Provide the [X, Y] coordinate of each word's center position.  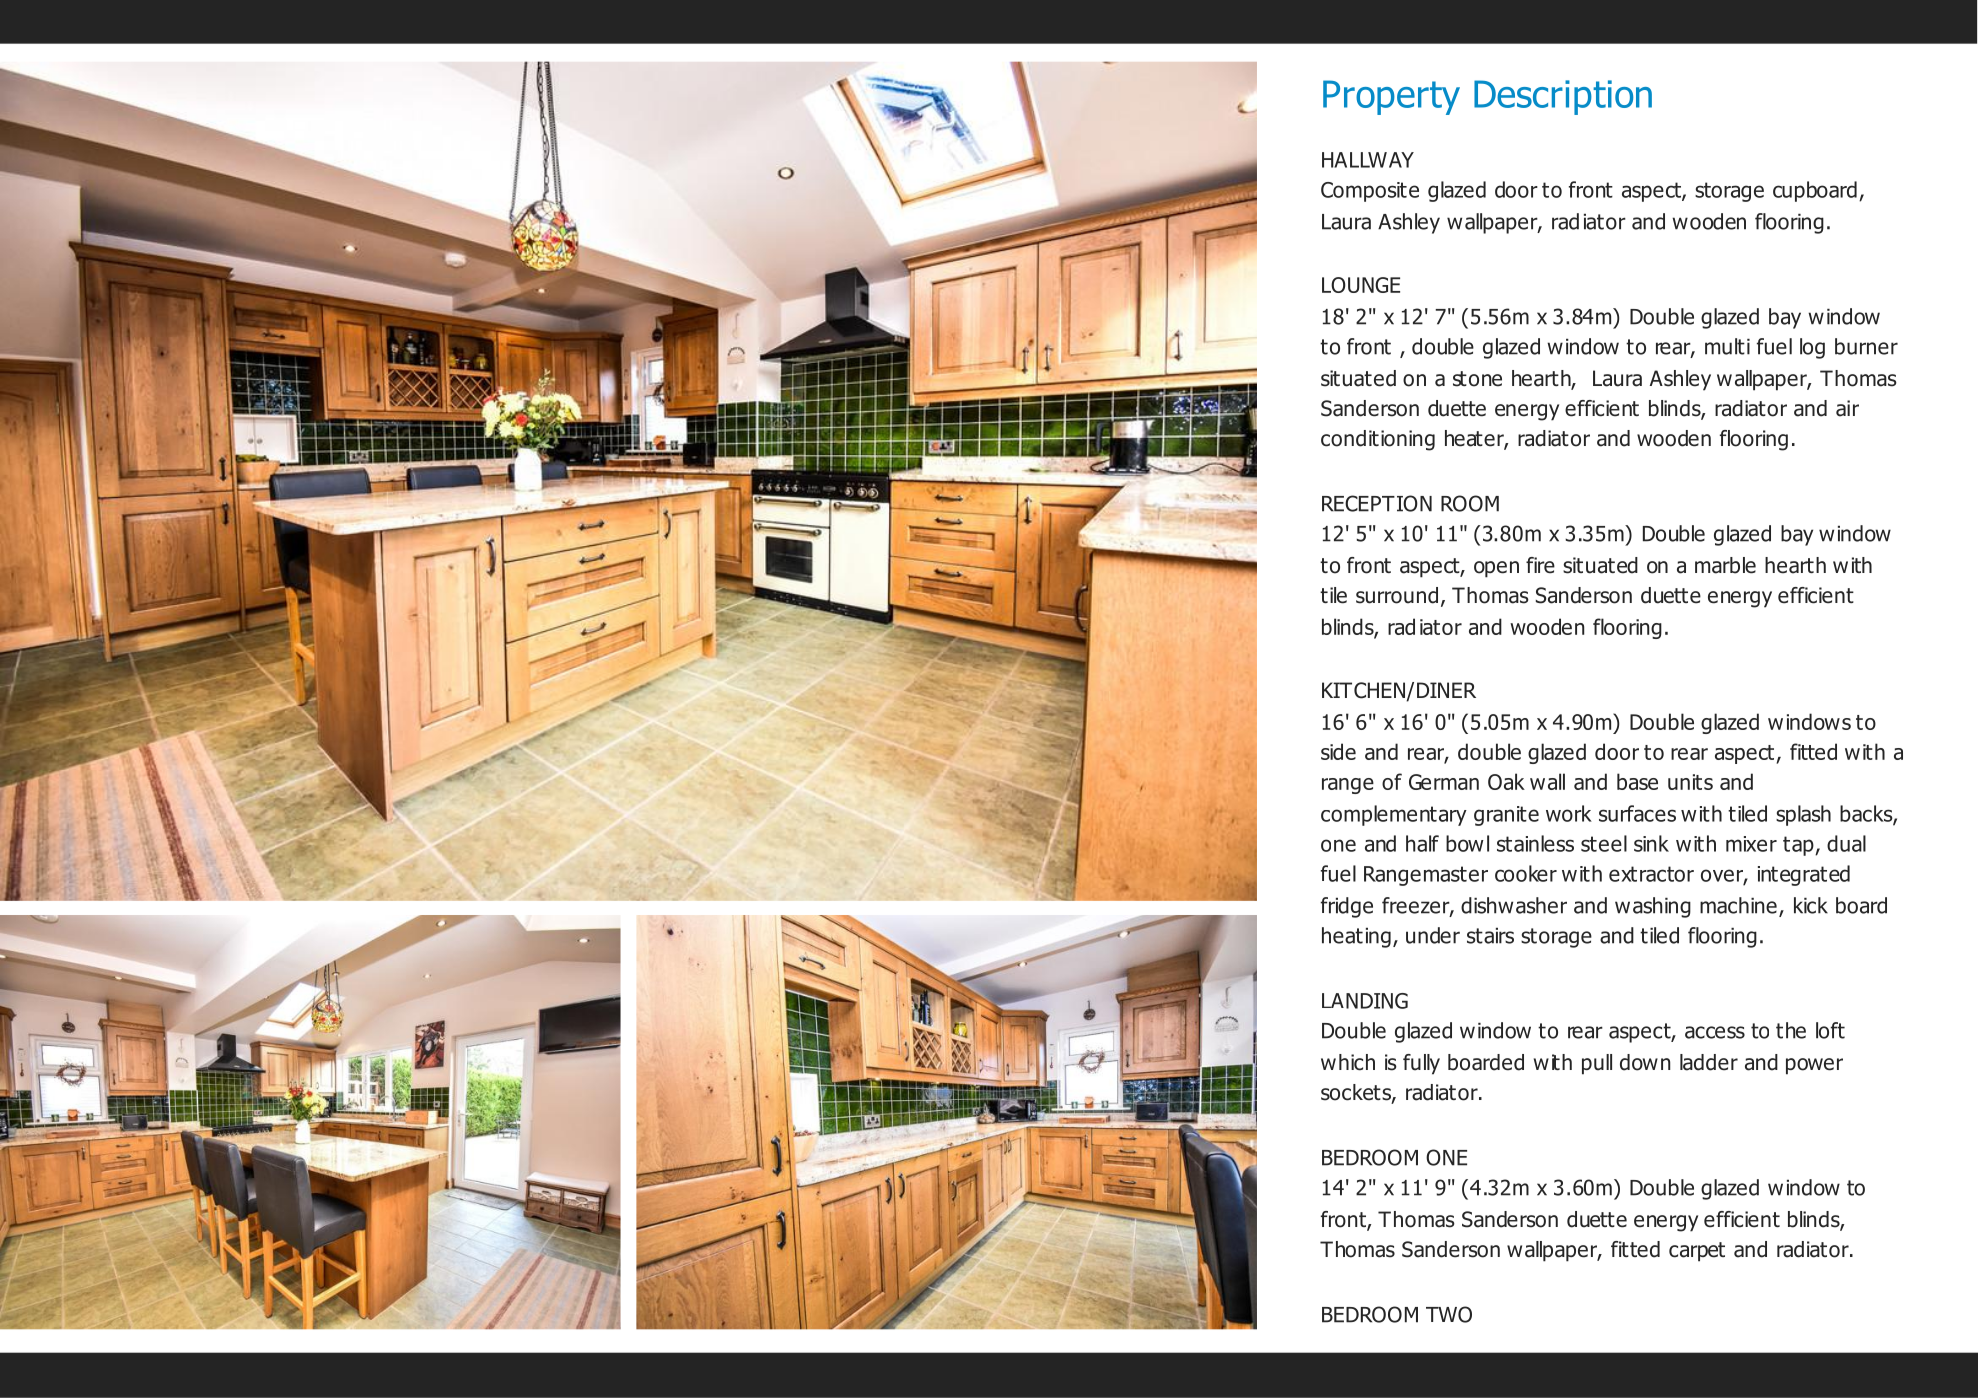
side [1338, 751]
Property [1391, 97]
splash [1803, 815]
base [1637, 781]
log [1812, 348]
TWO [1449, 1314]
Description [1563, 97]
